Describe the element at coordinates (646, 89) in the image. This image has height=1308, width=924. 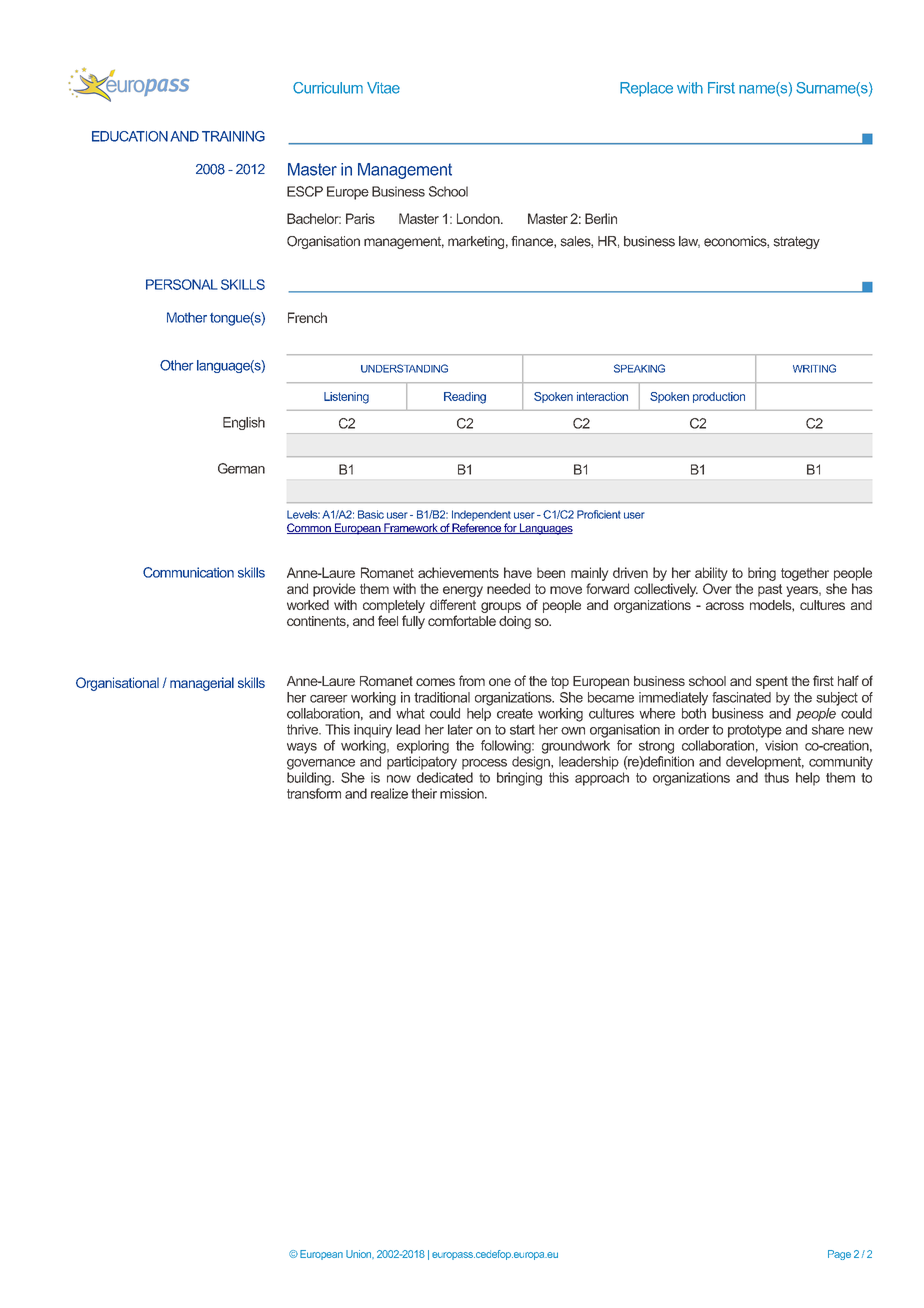
I see `Replace` at that location.
